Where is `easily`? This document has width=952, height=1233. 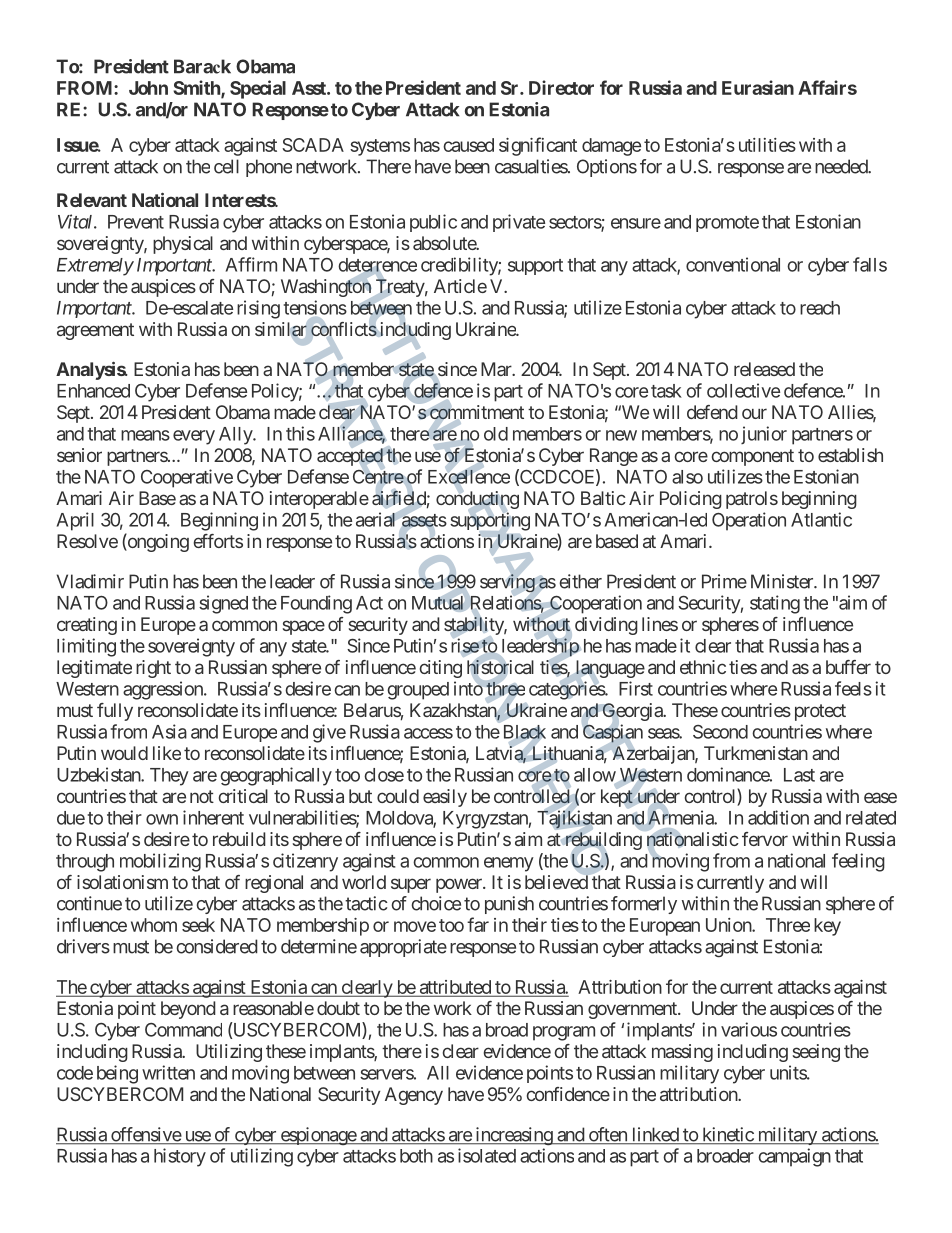
easily is located at coordinates (445, 798).
